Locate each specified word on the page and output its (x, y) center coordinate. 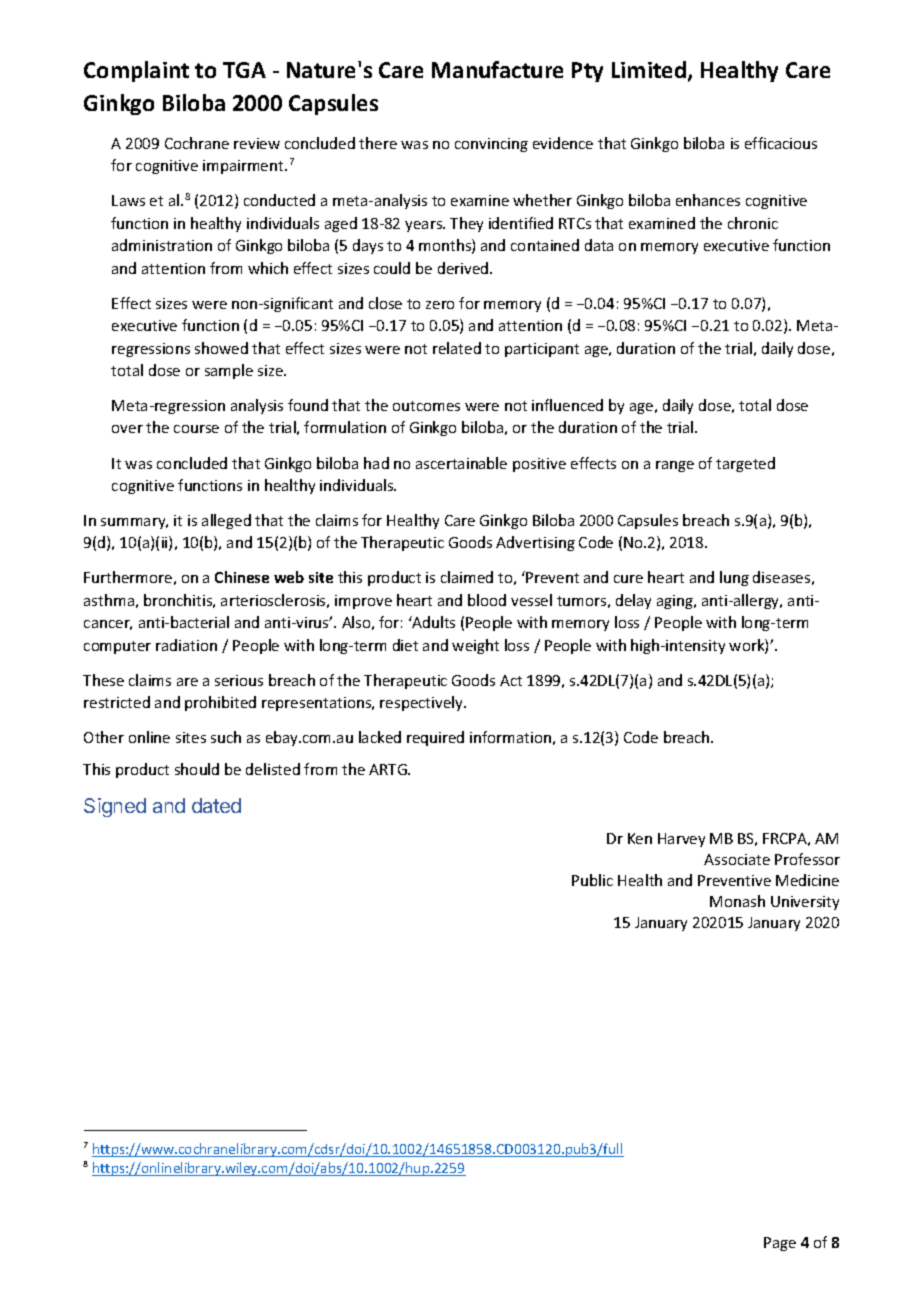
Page (780, 1244)
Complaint (136, 71)
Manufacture (497, 69)
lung (734, 578)
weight (475, 646)
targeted (745, 464)
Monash (737, 901)
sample (229, 371)
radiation (186, 645)
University (805, 903)
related (457, 348)
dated (216, 805)
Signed (115, 807)
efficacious (781, 143)
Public (592, 880)
